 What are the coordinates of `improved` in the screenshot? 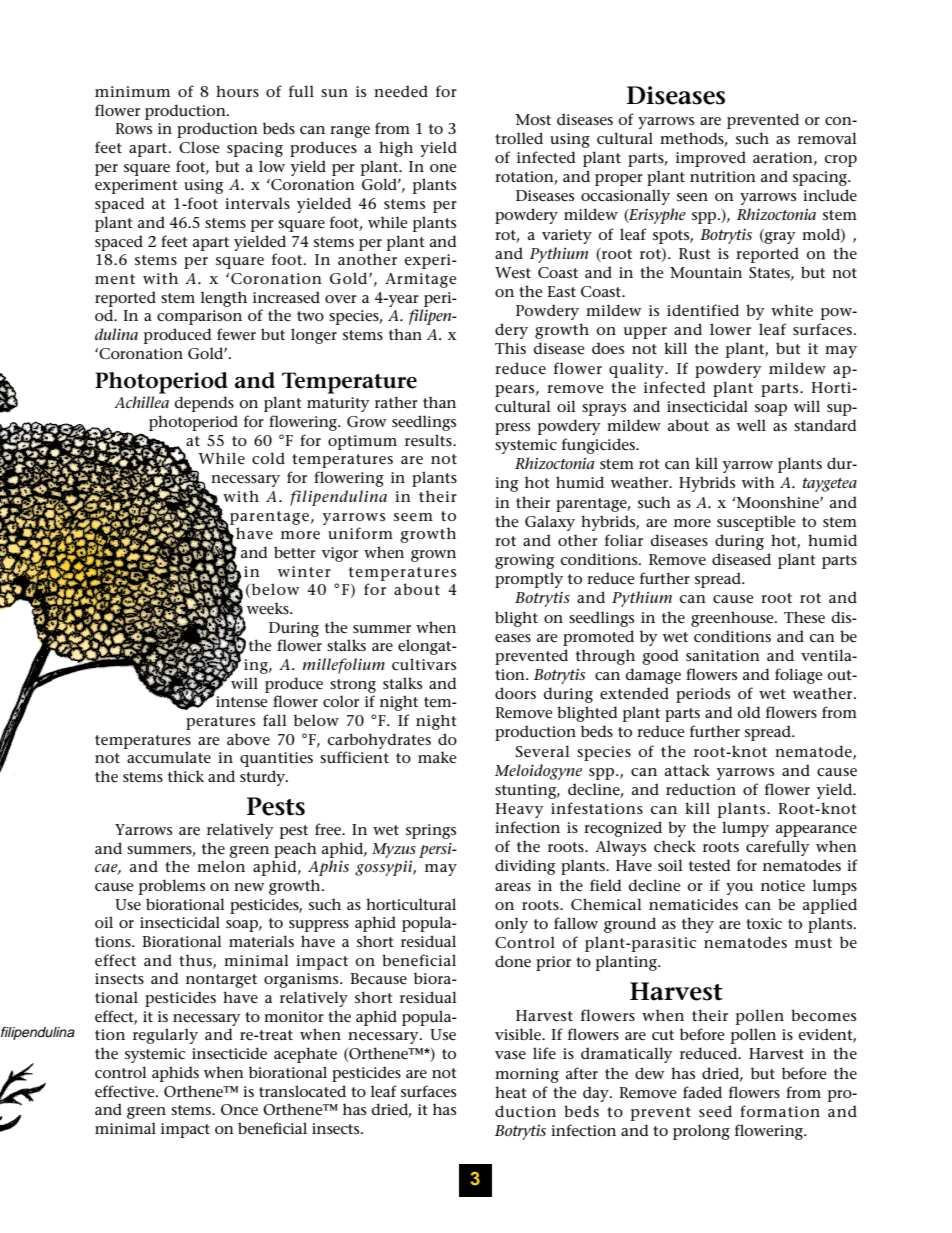 It's located at (711, 159).
